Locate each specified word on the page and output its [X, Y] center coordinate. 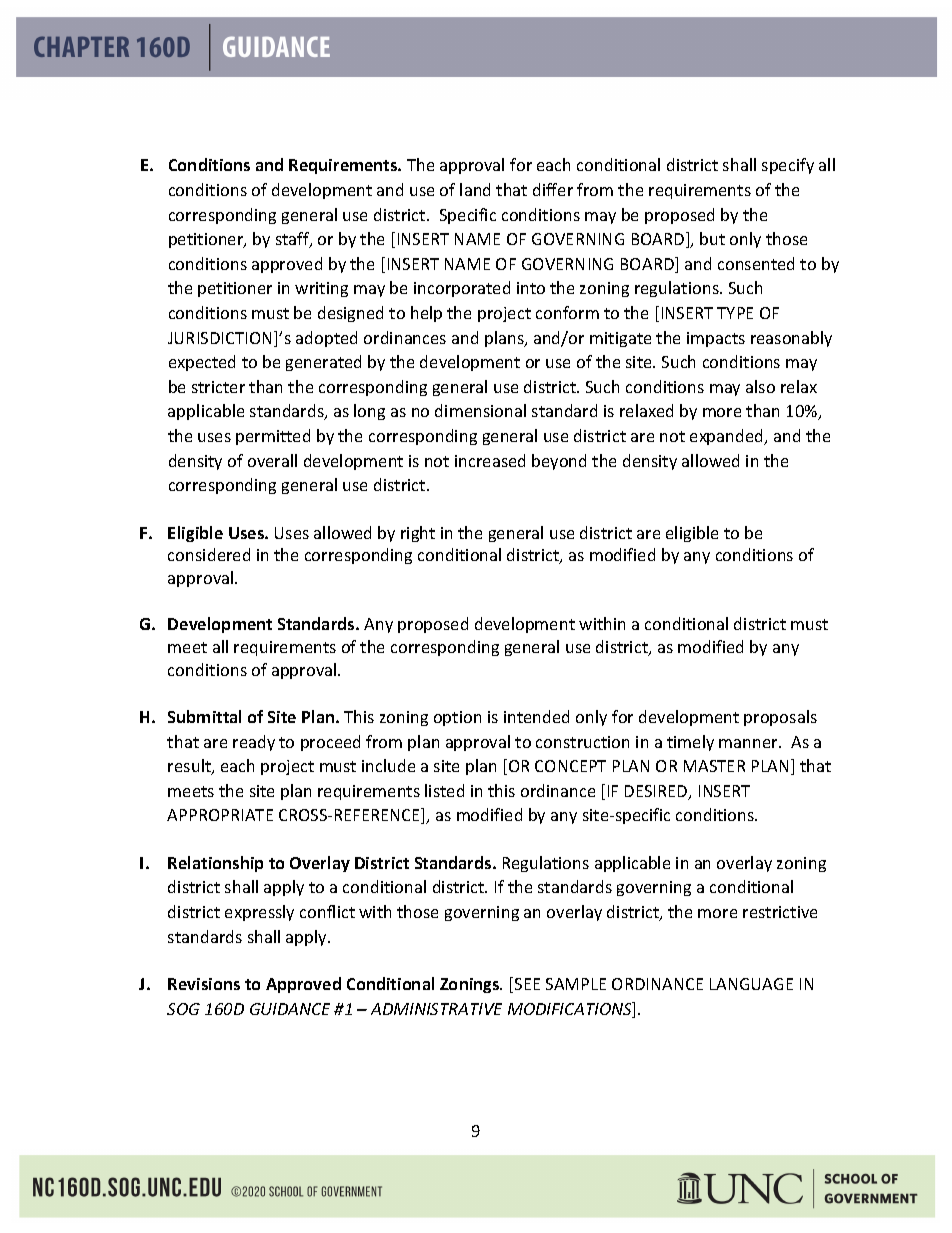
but [712, 238]
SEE [527, 984]
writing [321, 289]
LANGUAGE [751, 984]
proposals [780, 718]
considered [209, 554]
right [418, 534]
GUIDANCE [290, 1009]
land [475, 189]
